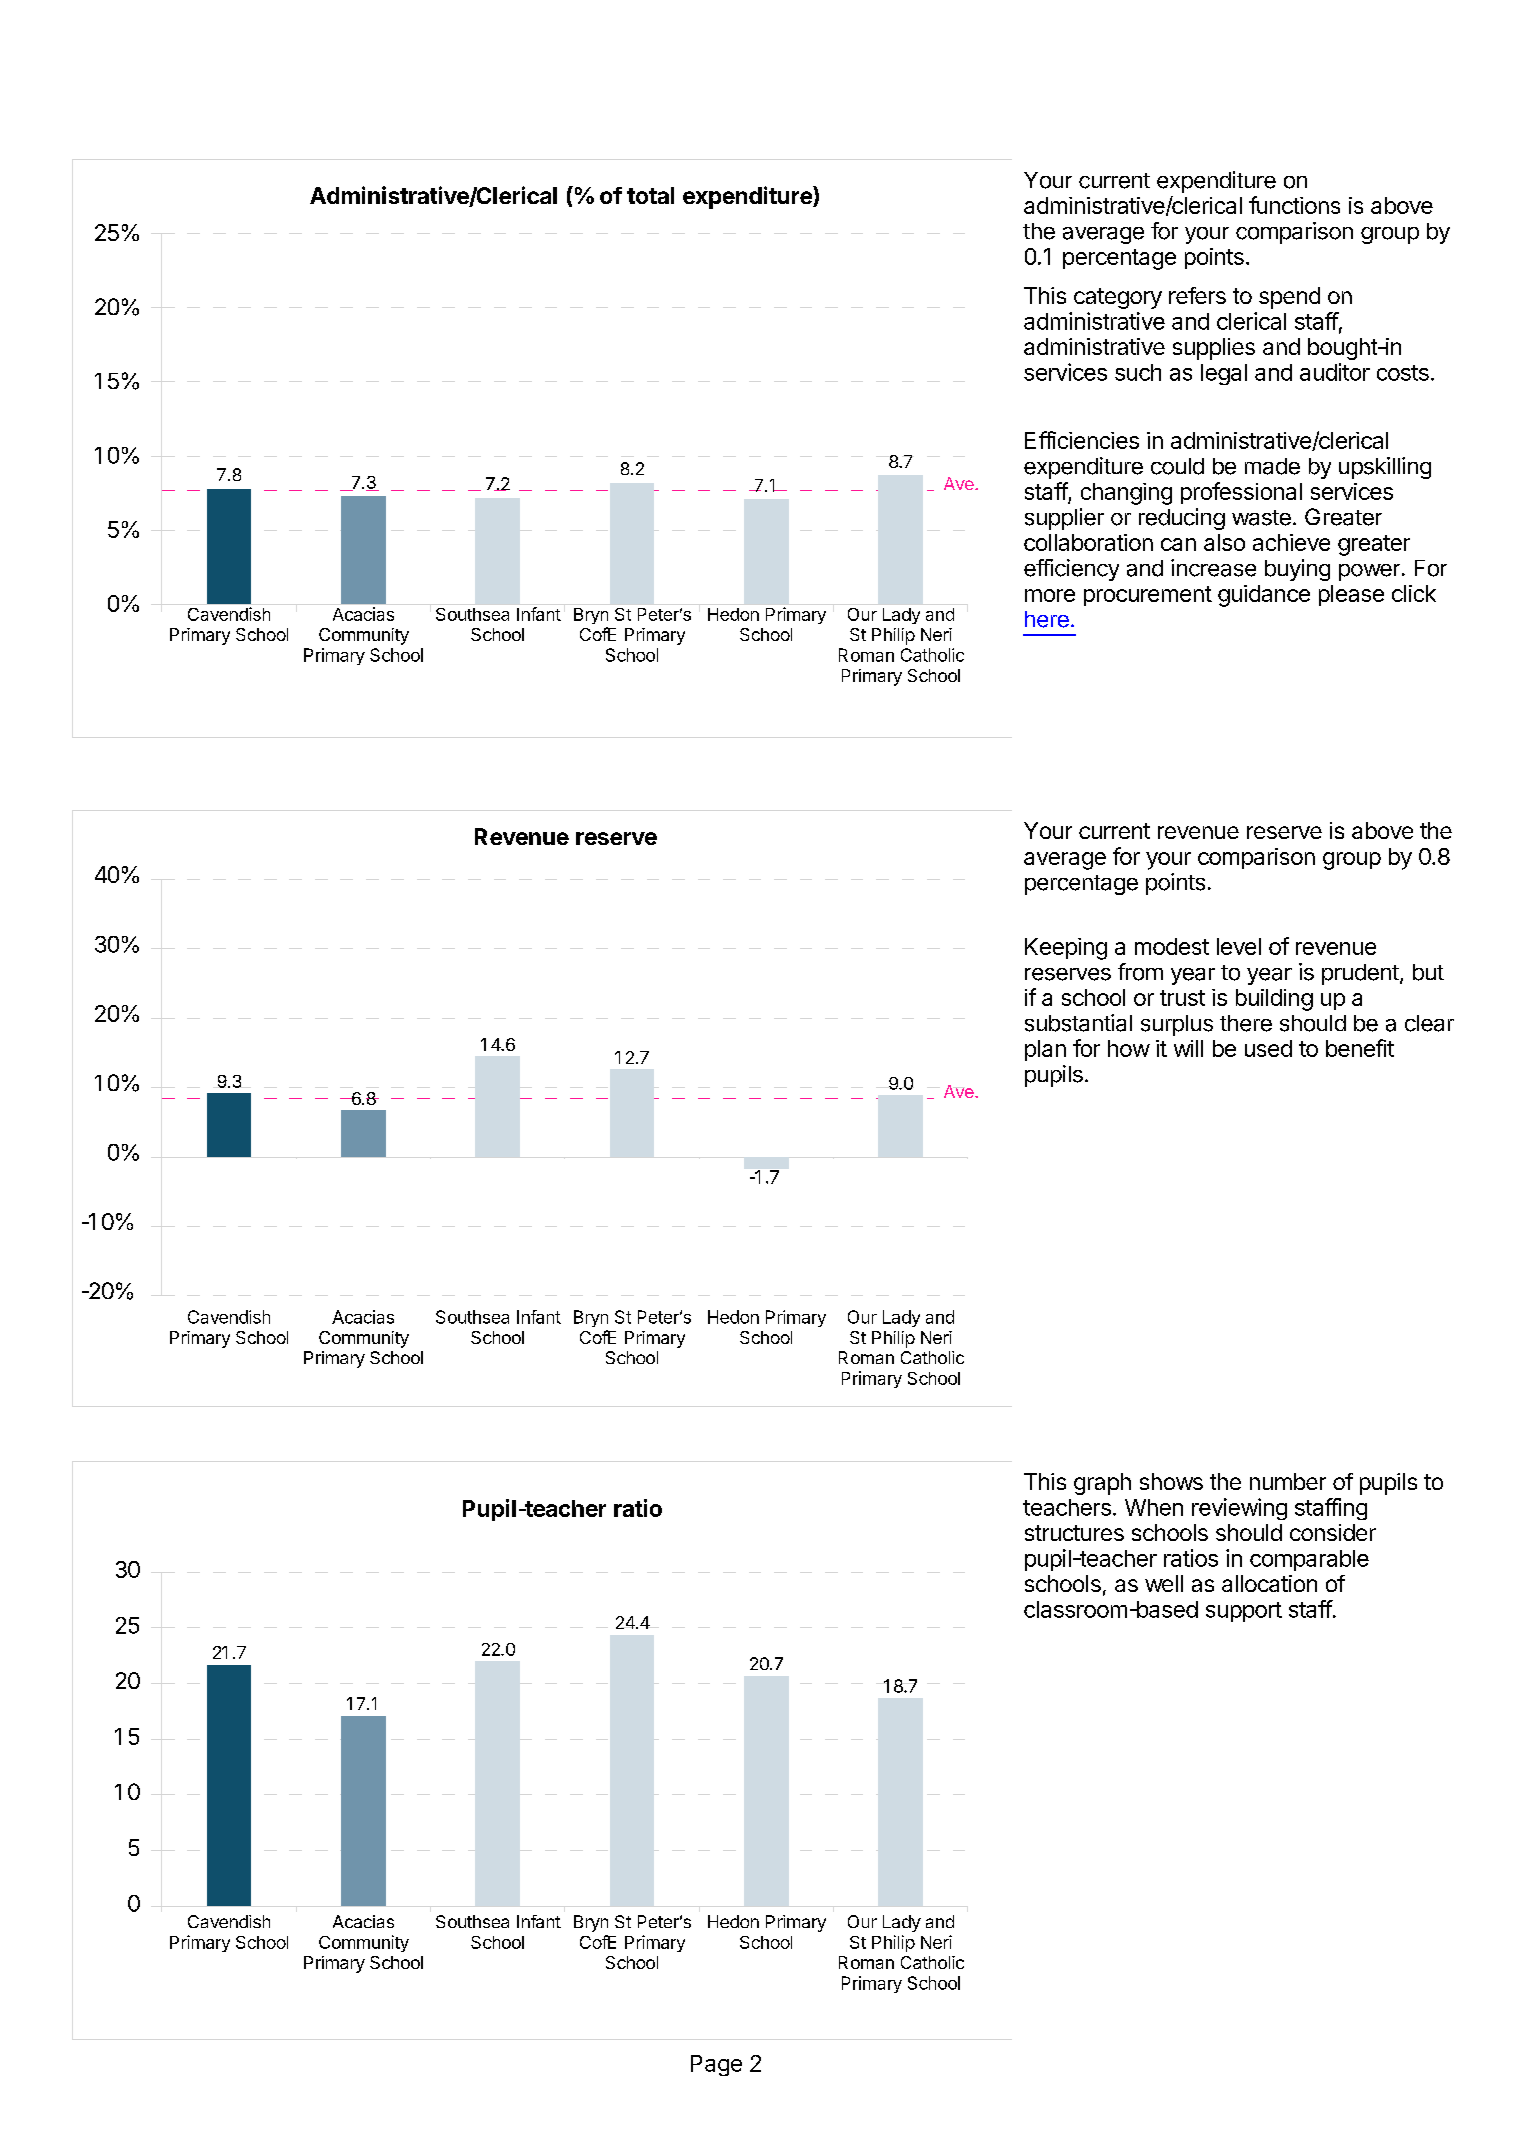  Describe the element at coordinates (1164, 1583) in the screenshot. I see `well` at that location.
